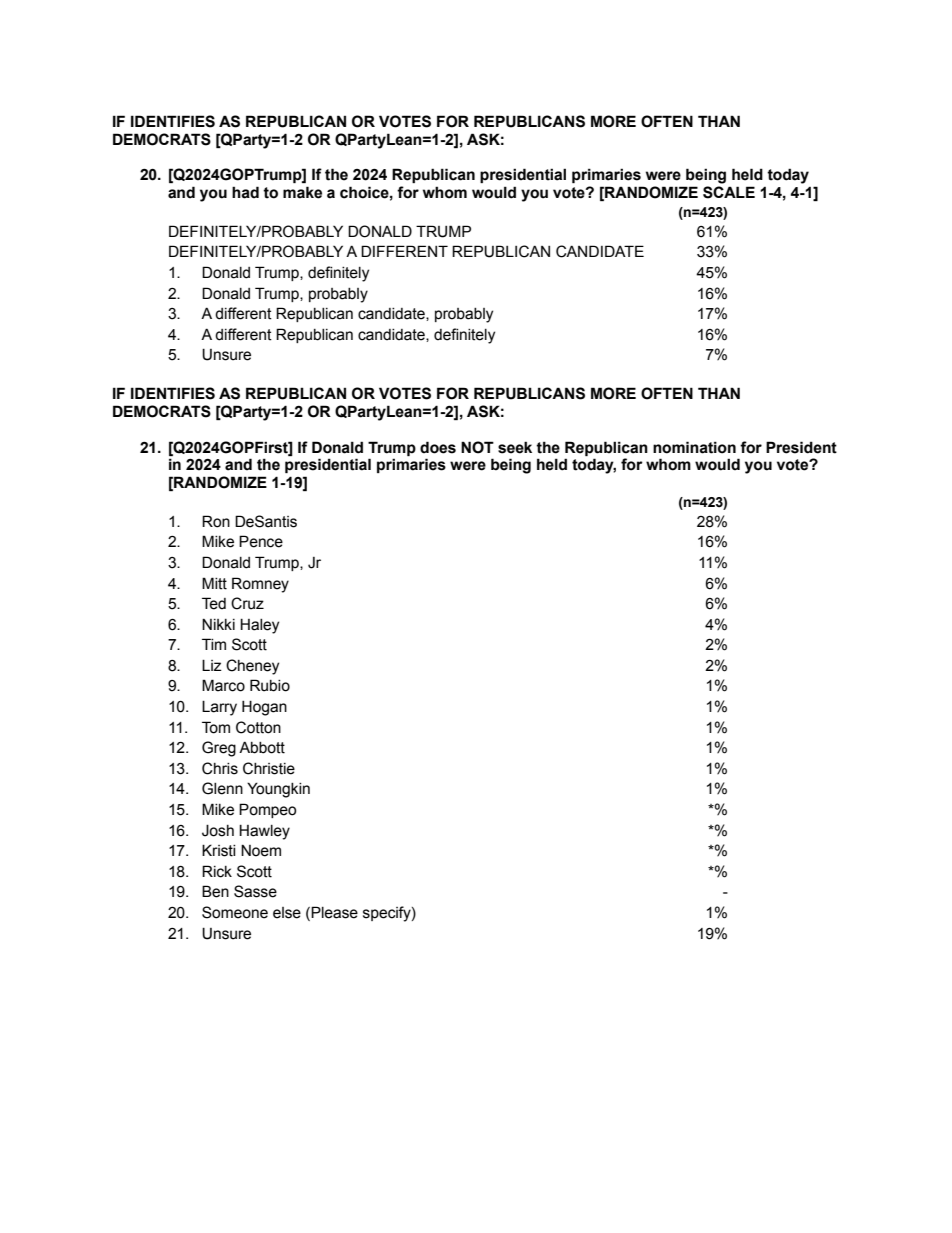 The height and width of the document is (1233, 952). Describe the element at coordinates (264, 832) in the document. I see `Hawley` at that location.
